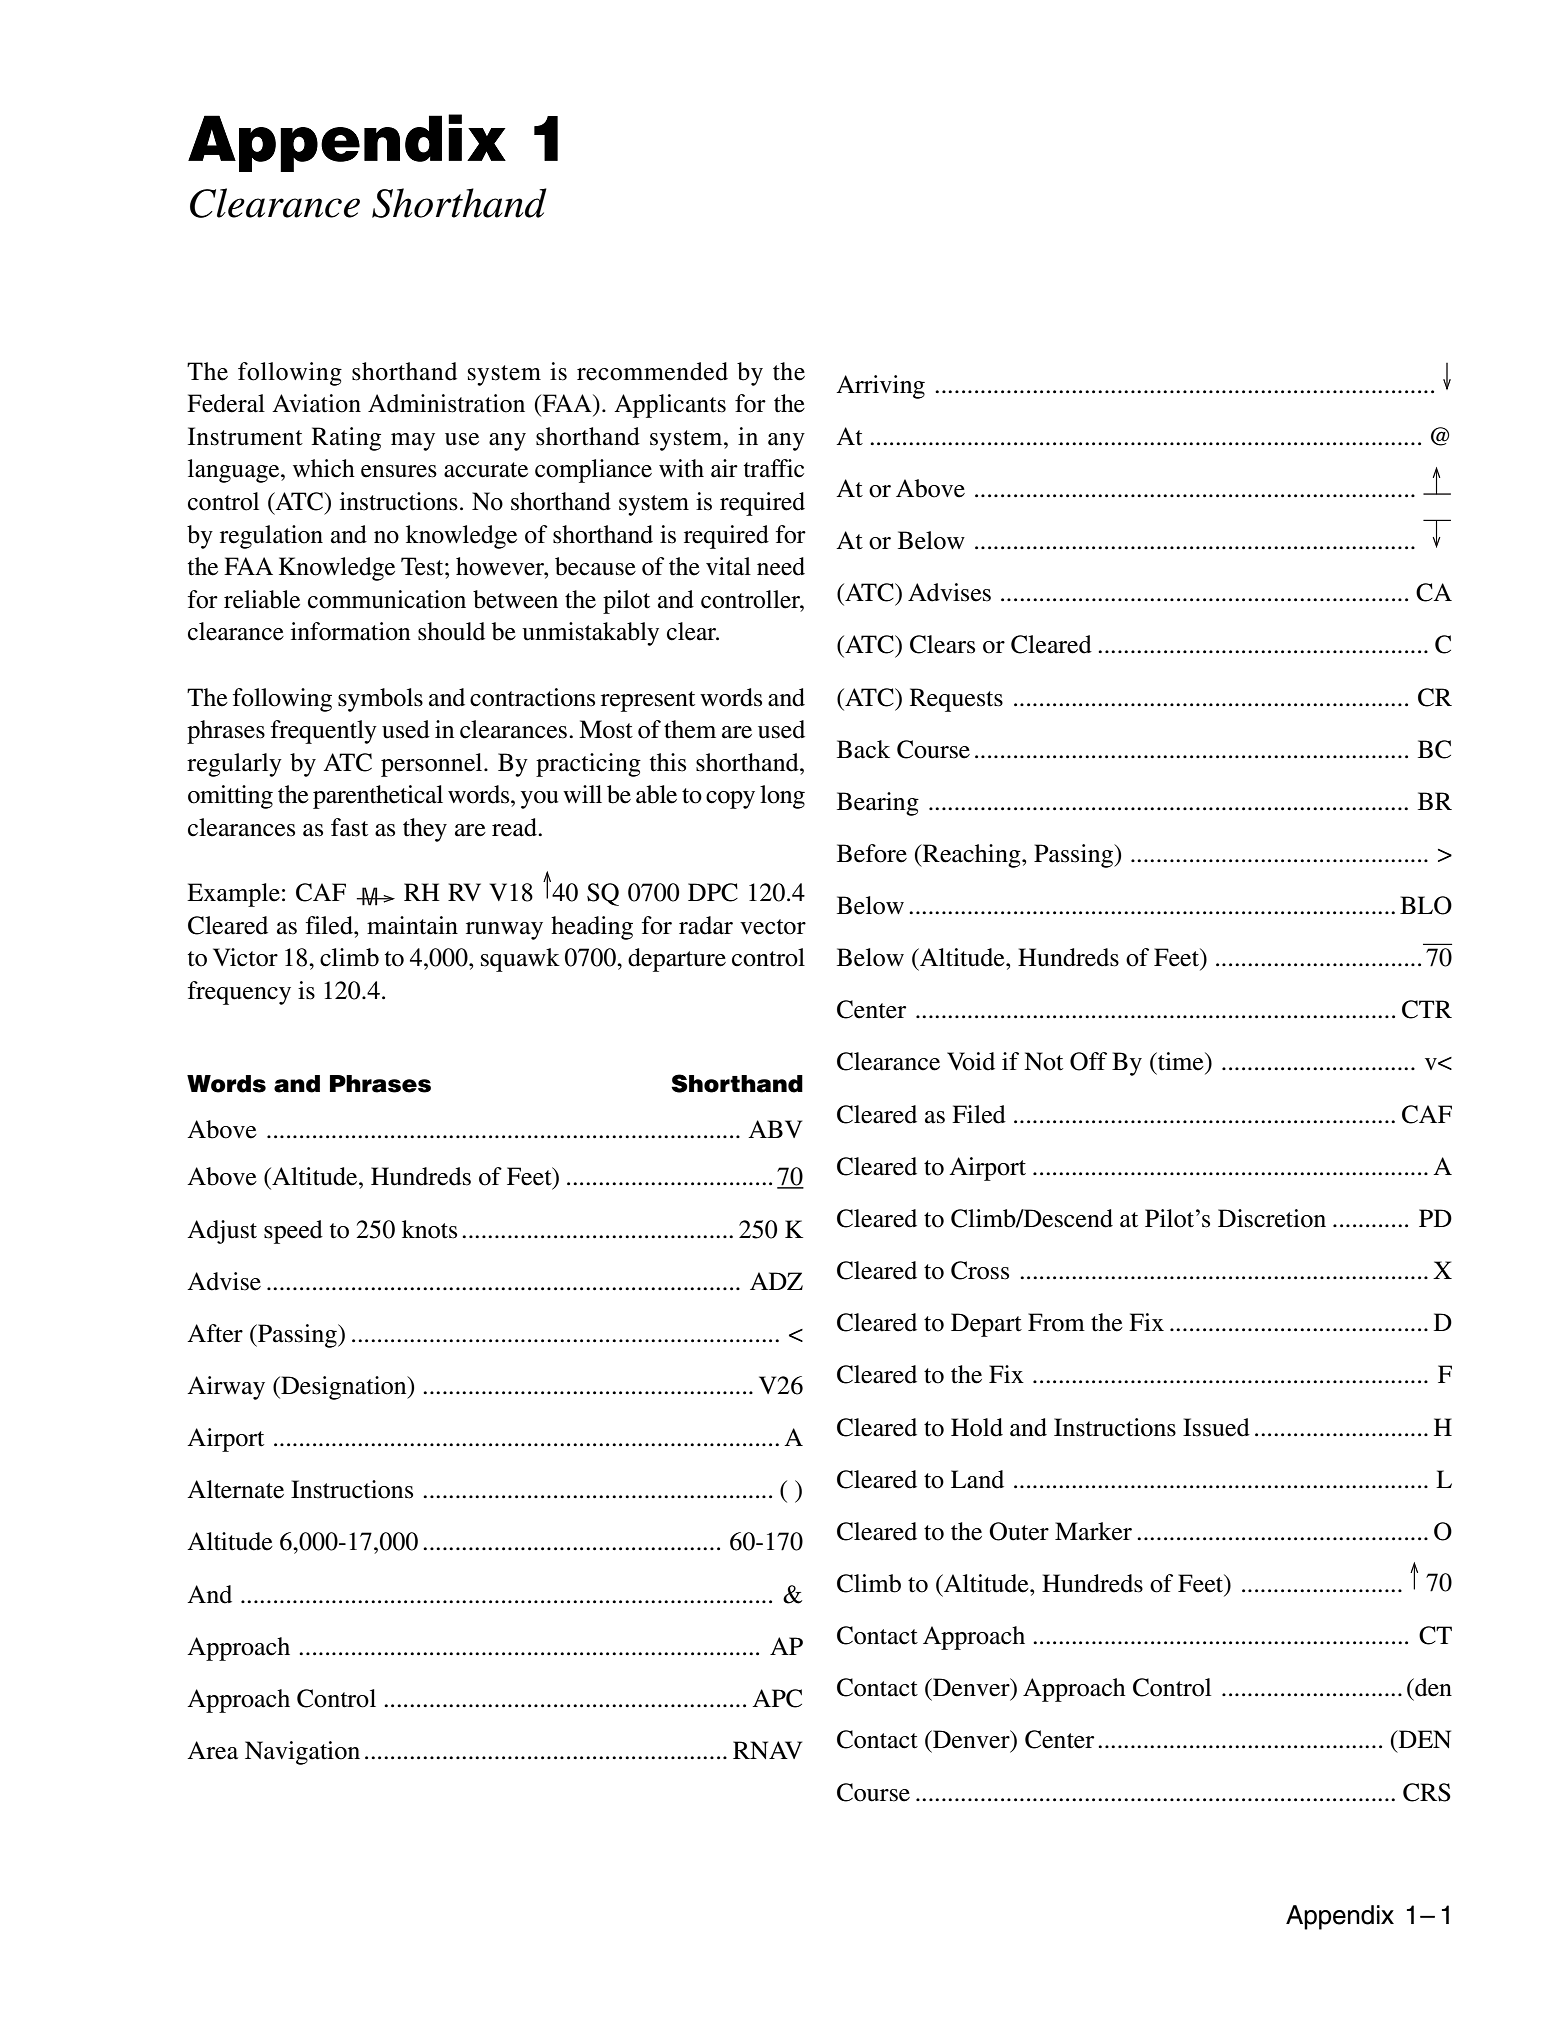  Describe the element at coordinates (1426, 905) in the screenshot. I see `BLO` at that location.
